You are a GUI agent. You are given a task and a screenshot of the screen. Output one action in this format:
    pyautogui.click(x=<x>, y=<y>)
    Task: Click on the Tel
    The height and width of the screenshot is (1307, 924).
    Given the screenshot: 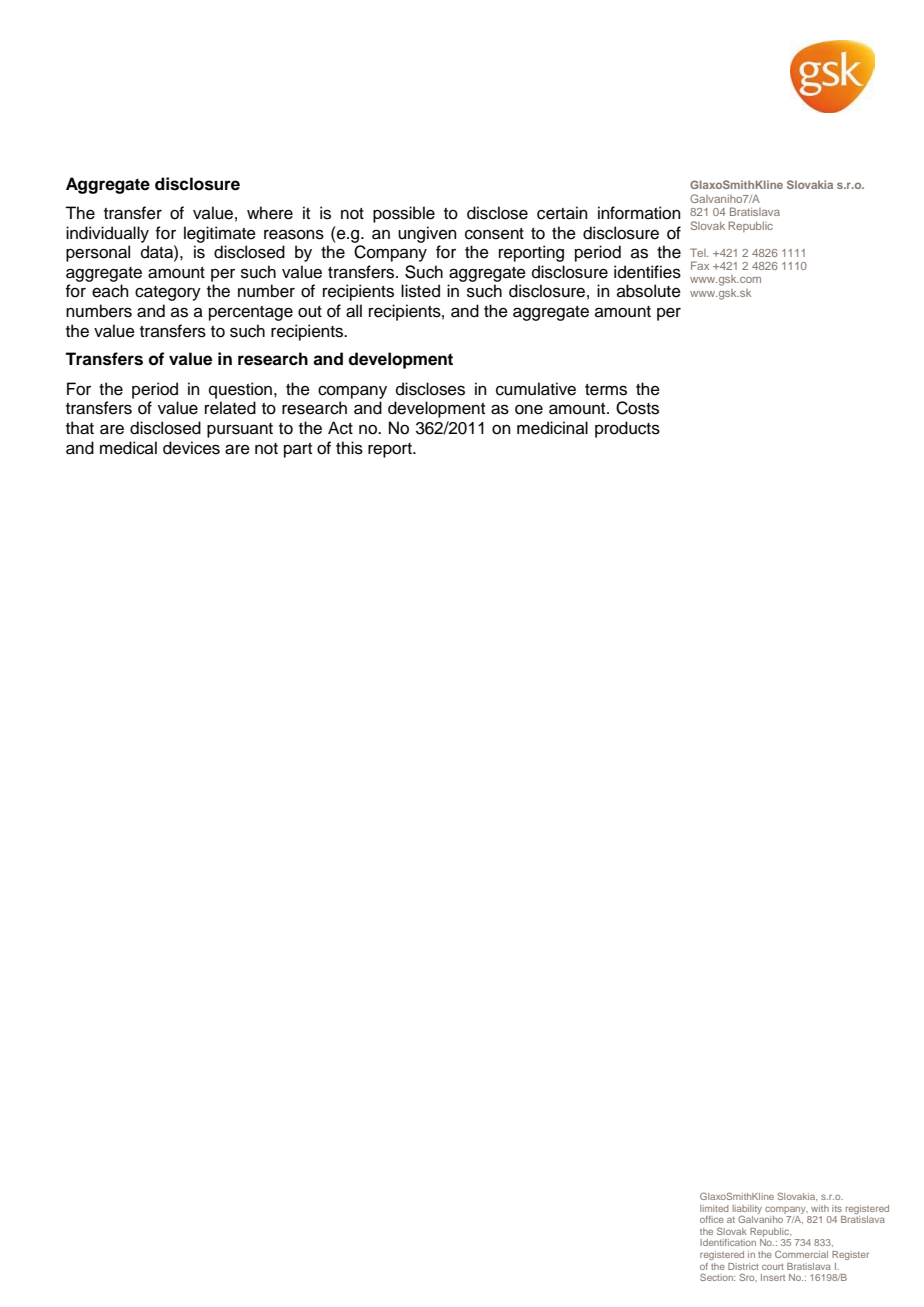 What is the action you would take?
    pyautogui.click(x=699, y=252)
